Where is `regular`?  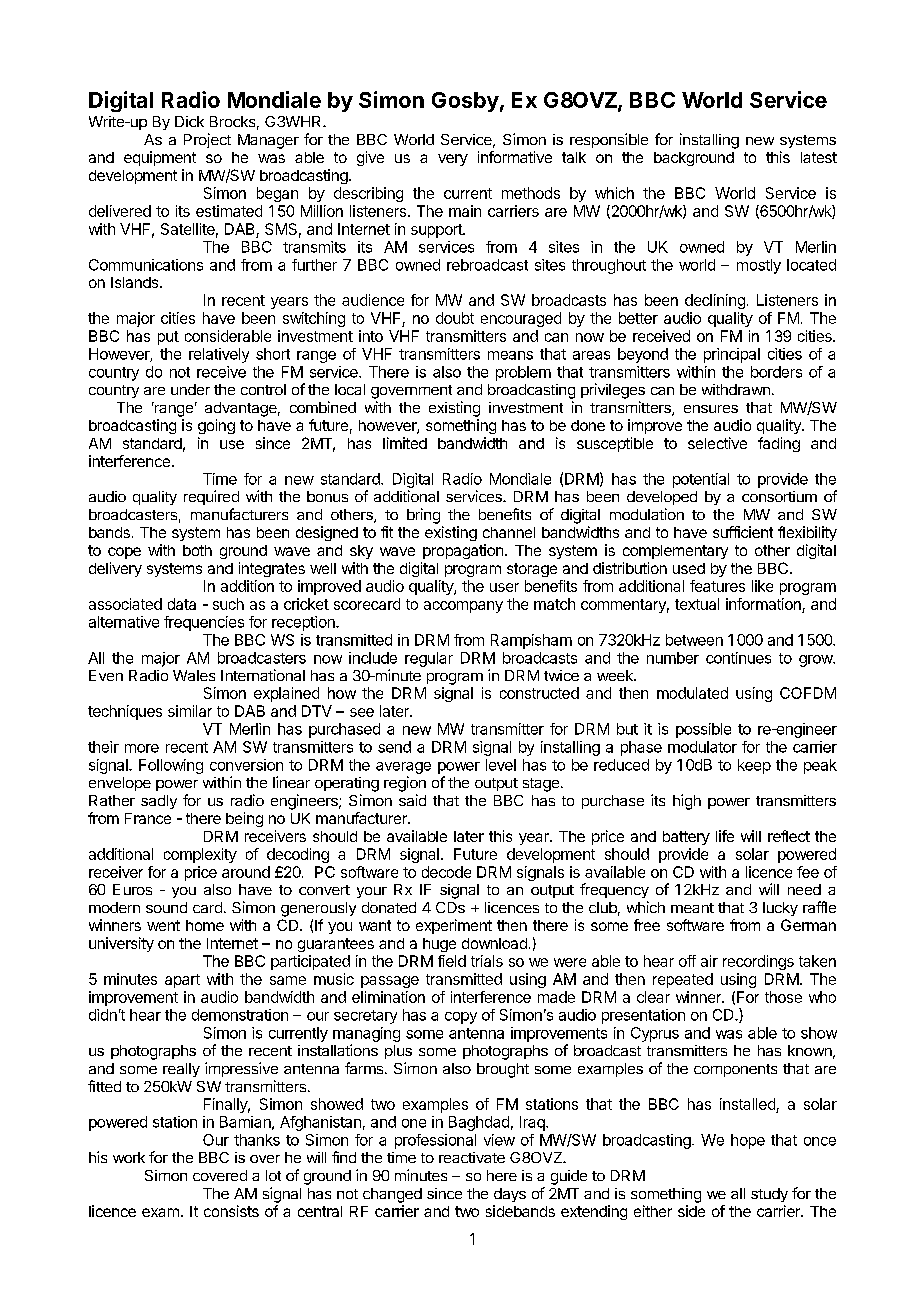 regular is located at coordinates (429, 659).
